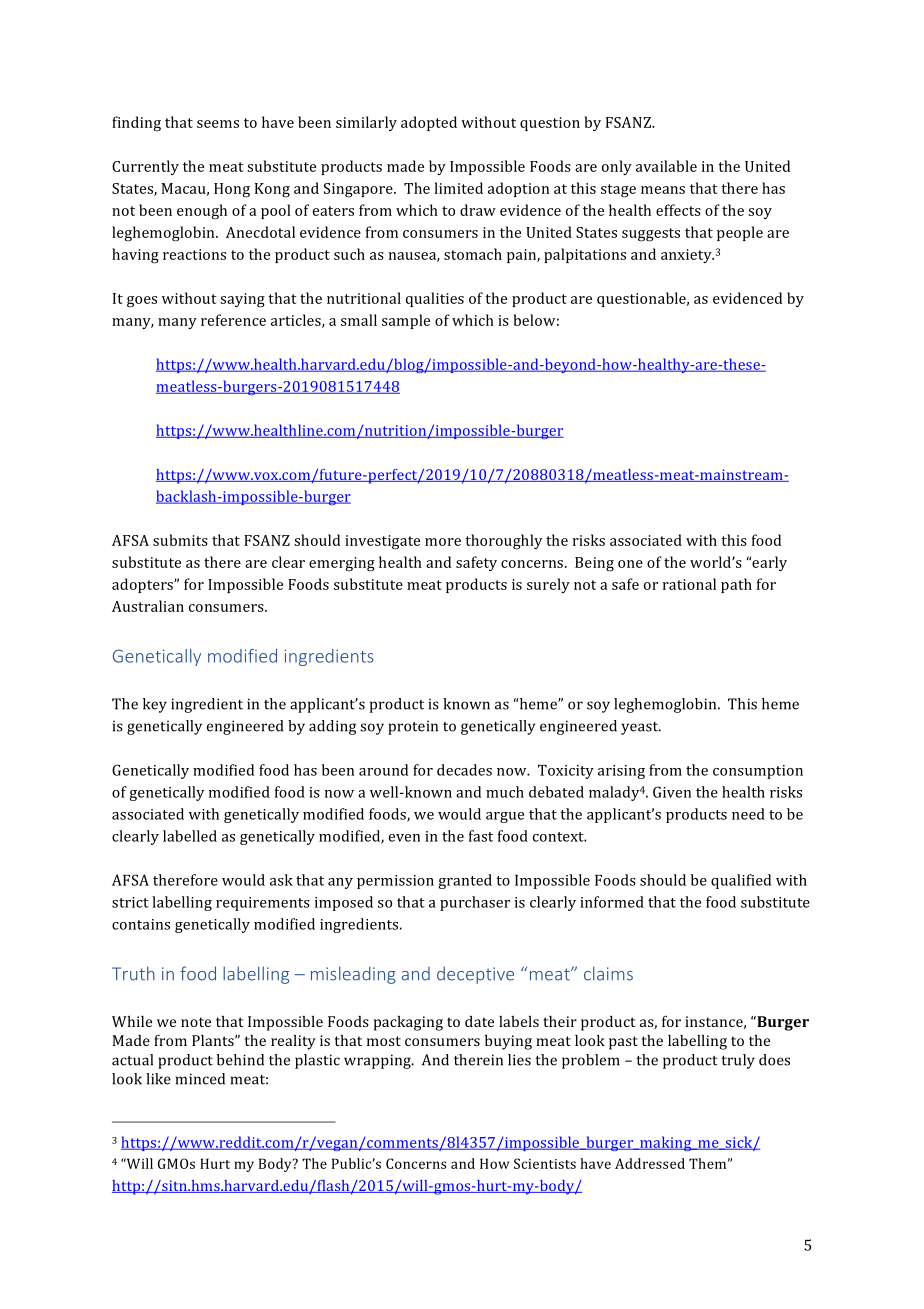 This screenshot has height=1309, width=924. I want to click on limited, so click(459, 188).
